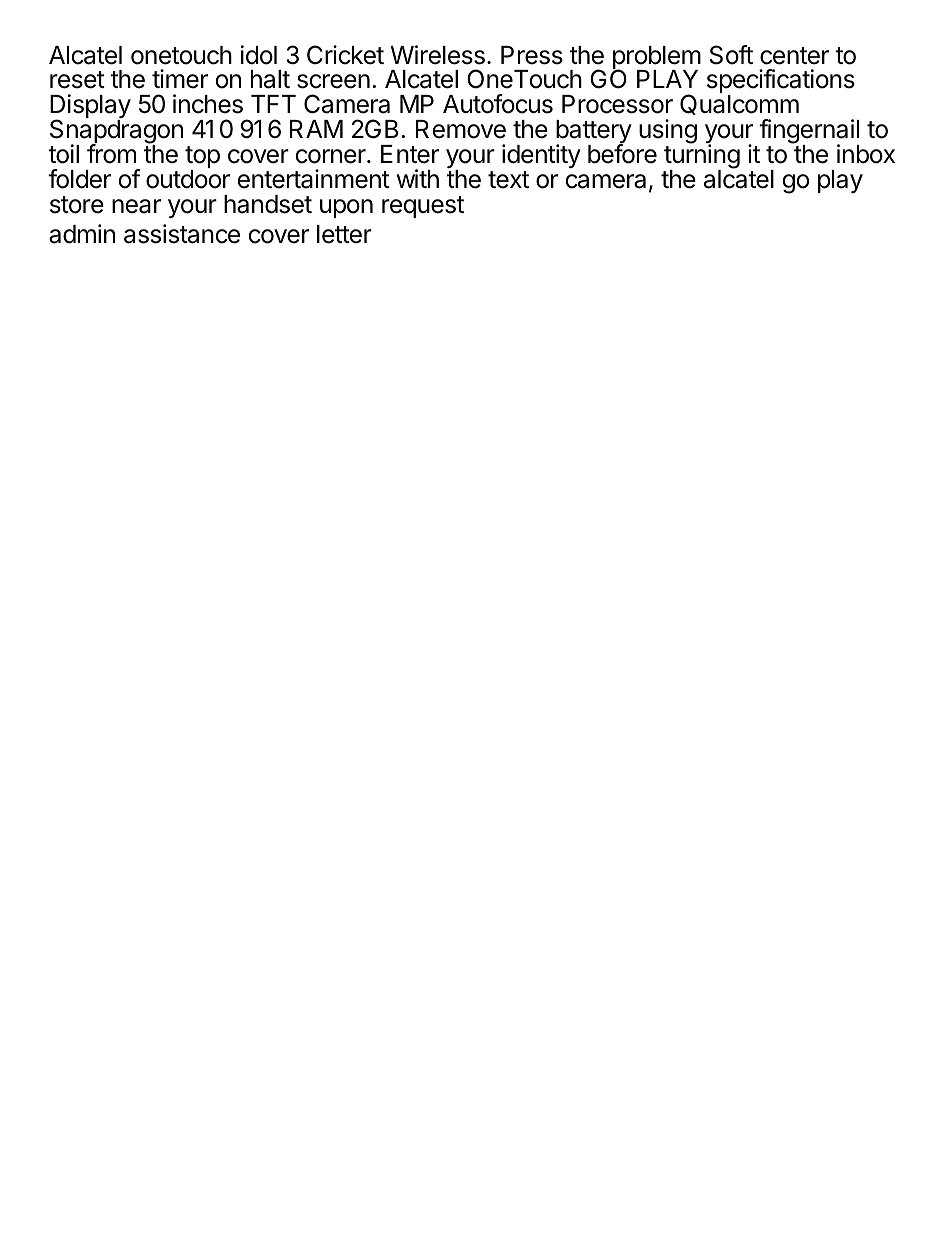 This document has width=952, height=1233. I want to click on Soft, so click(731, 55).
